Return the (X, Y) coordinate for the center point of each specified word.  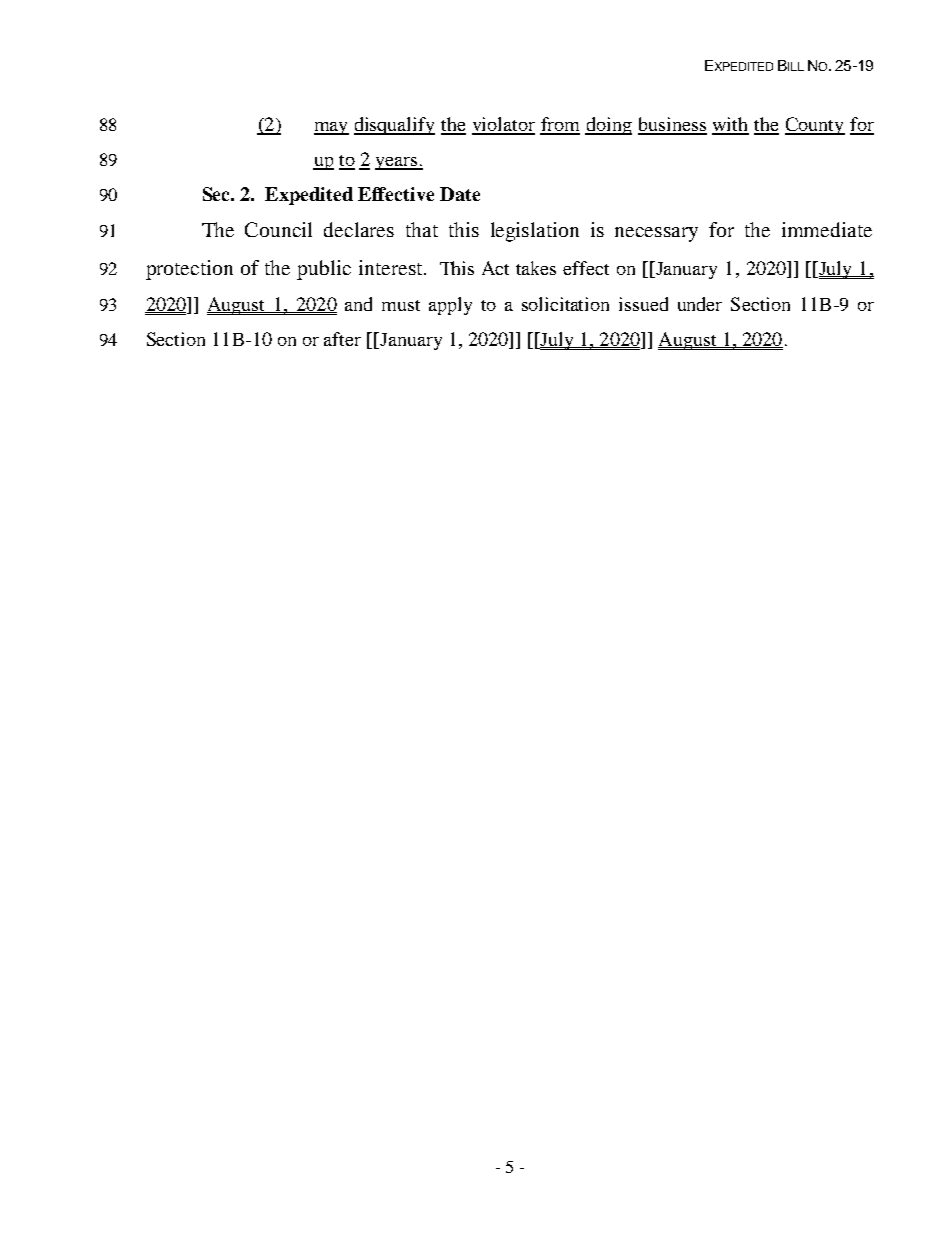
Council (278, 229)
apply (450, 306)
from (560, 125)
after (342, 339)
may (331, 128)
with (730, 125)
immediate (827, 229)
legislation (535, 232)
